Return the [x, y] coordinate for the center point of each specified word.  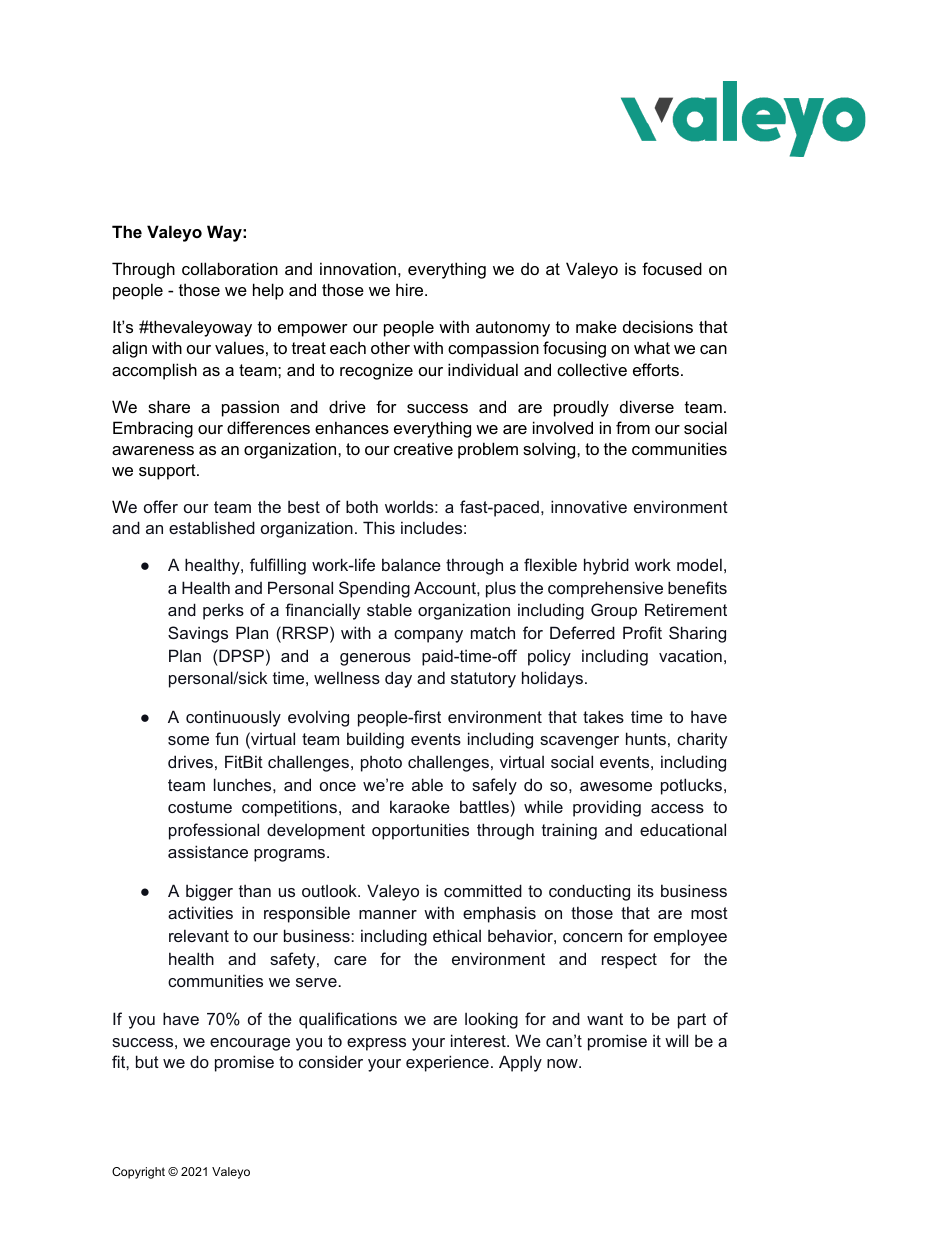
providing [607, 808]
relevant [199, 935]
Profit [642, 632]
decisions [658, 326]
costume [200, 807]
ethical [457, 935]
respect [629, 961]
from [633, 427]
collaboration [230, 268]
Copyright [138, 1173]
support [168, 472]
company [428, 636]
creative [423, 448]
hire [411, 289]
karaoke [420, 806]
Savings [198, 634]
